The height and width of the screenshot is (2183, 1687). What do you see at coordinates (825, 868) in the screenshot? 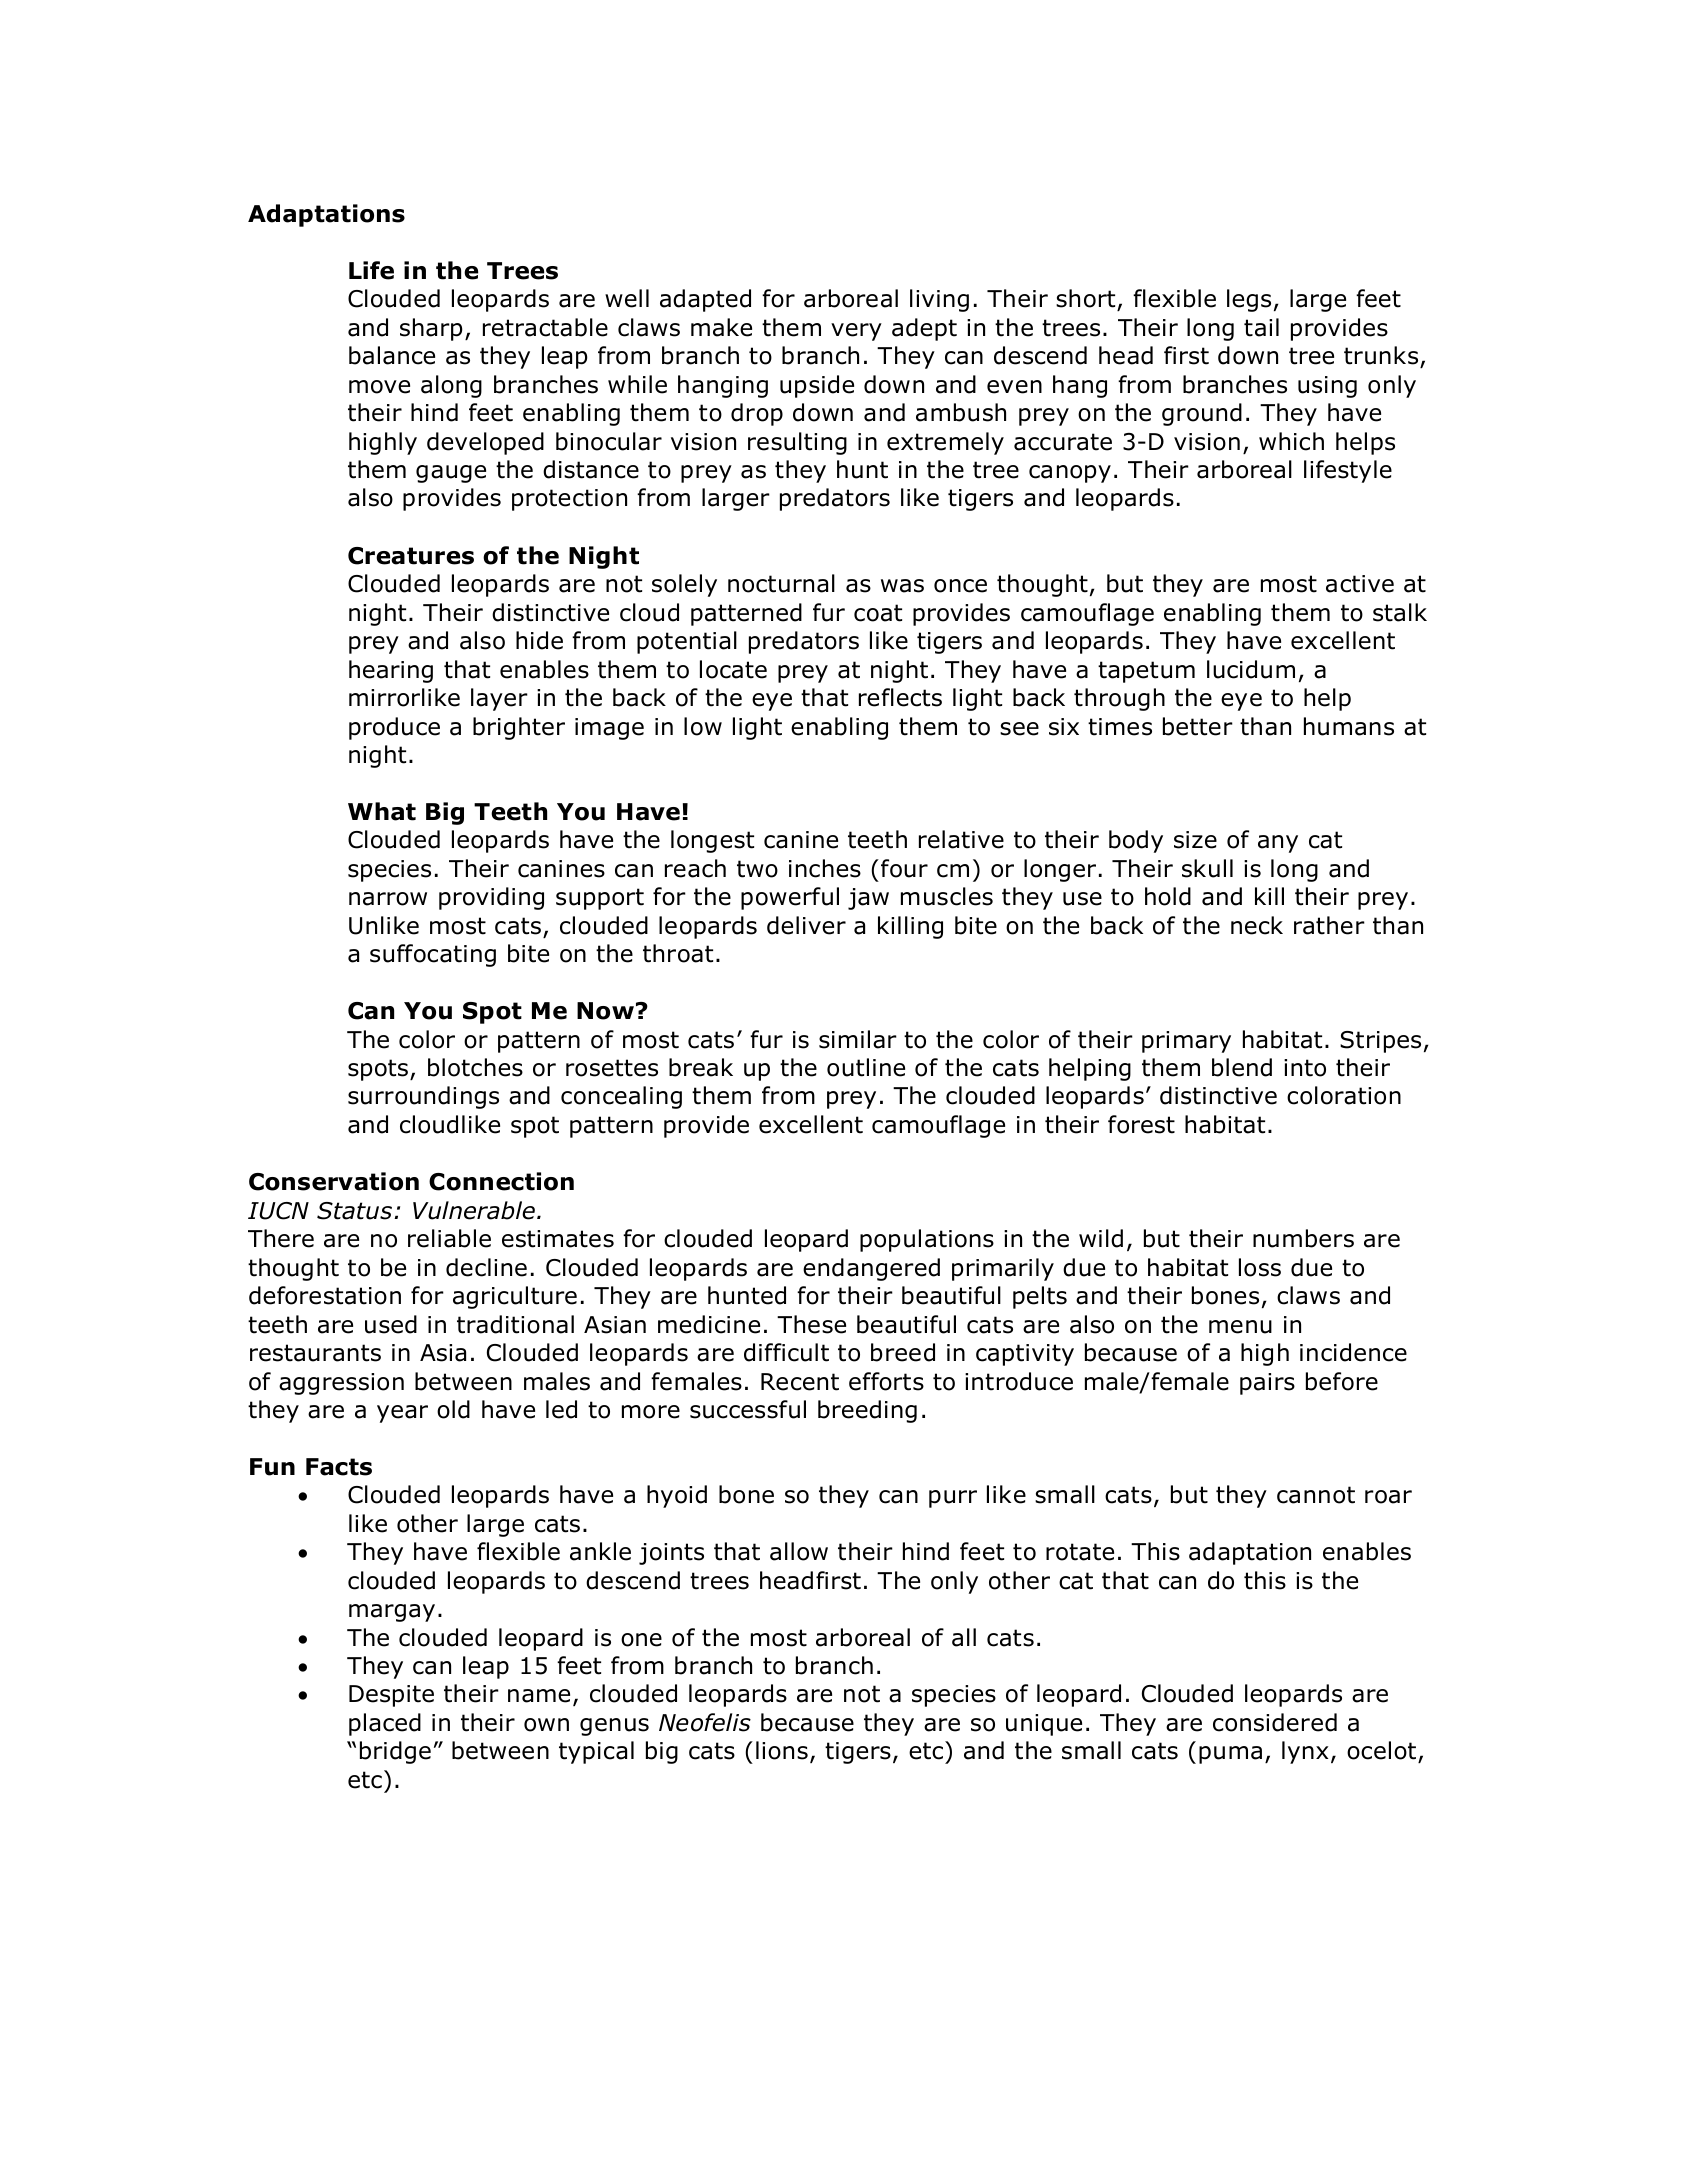
I see `inches` at bounding box center [825, 868].
